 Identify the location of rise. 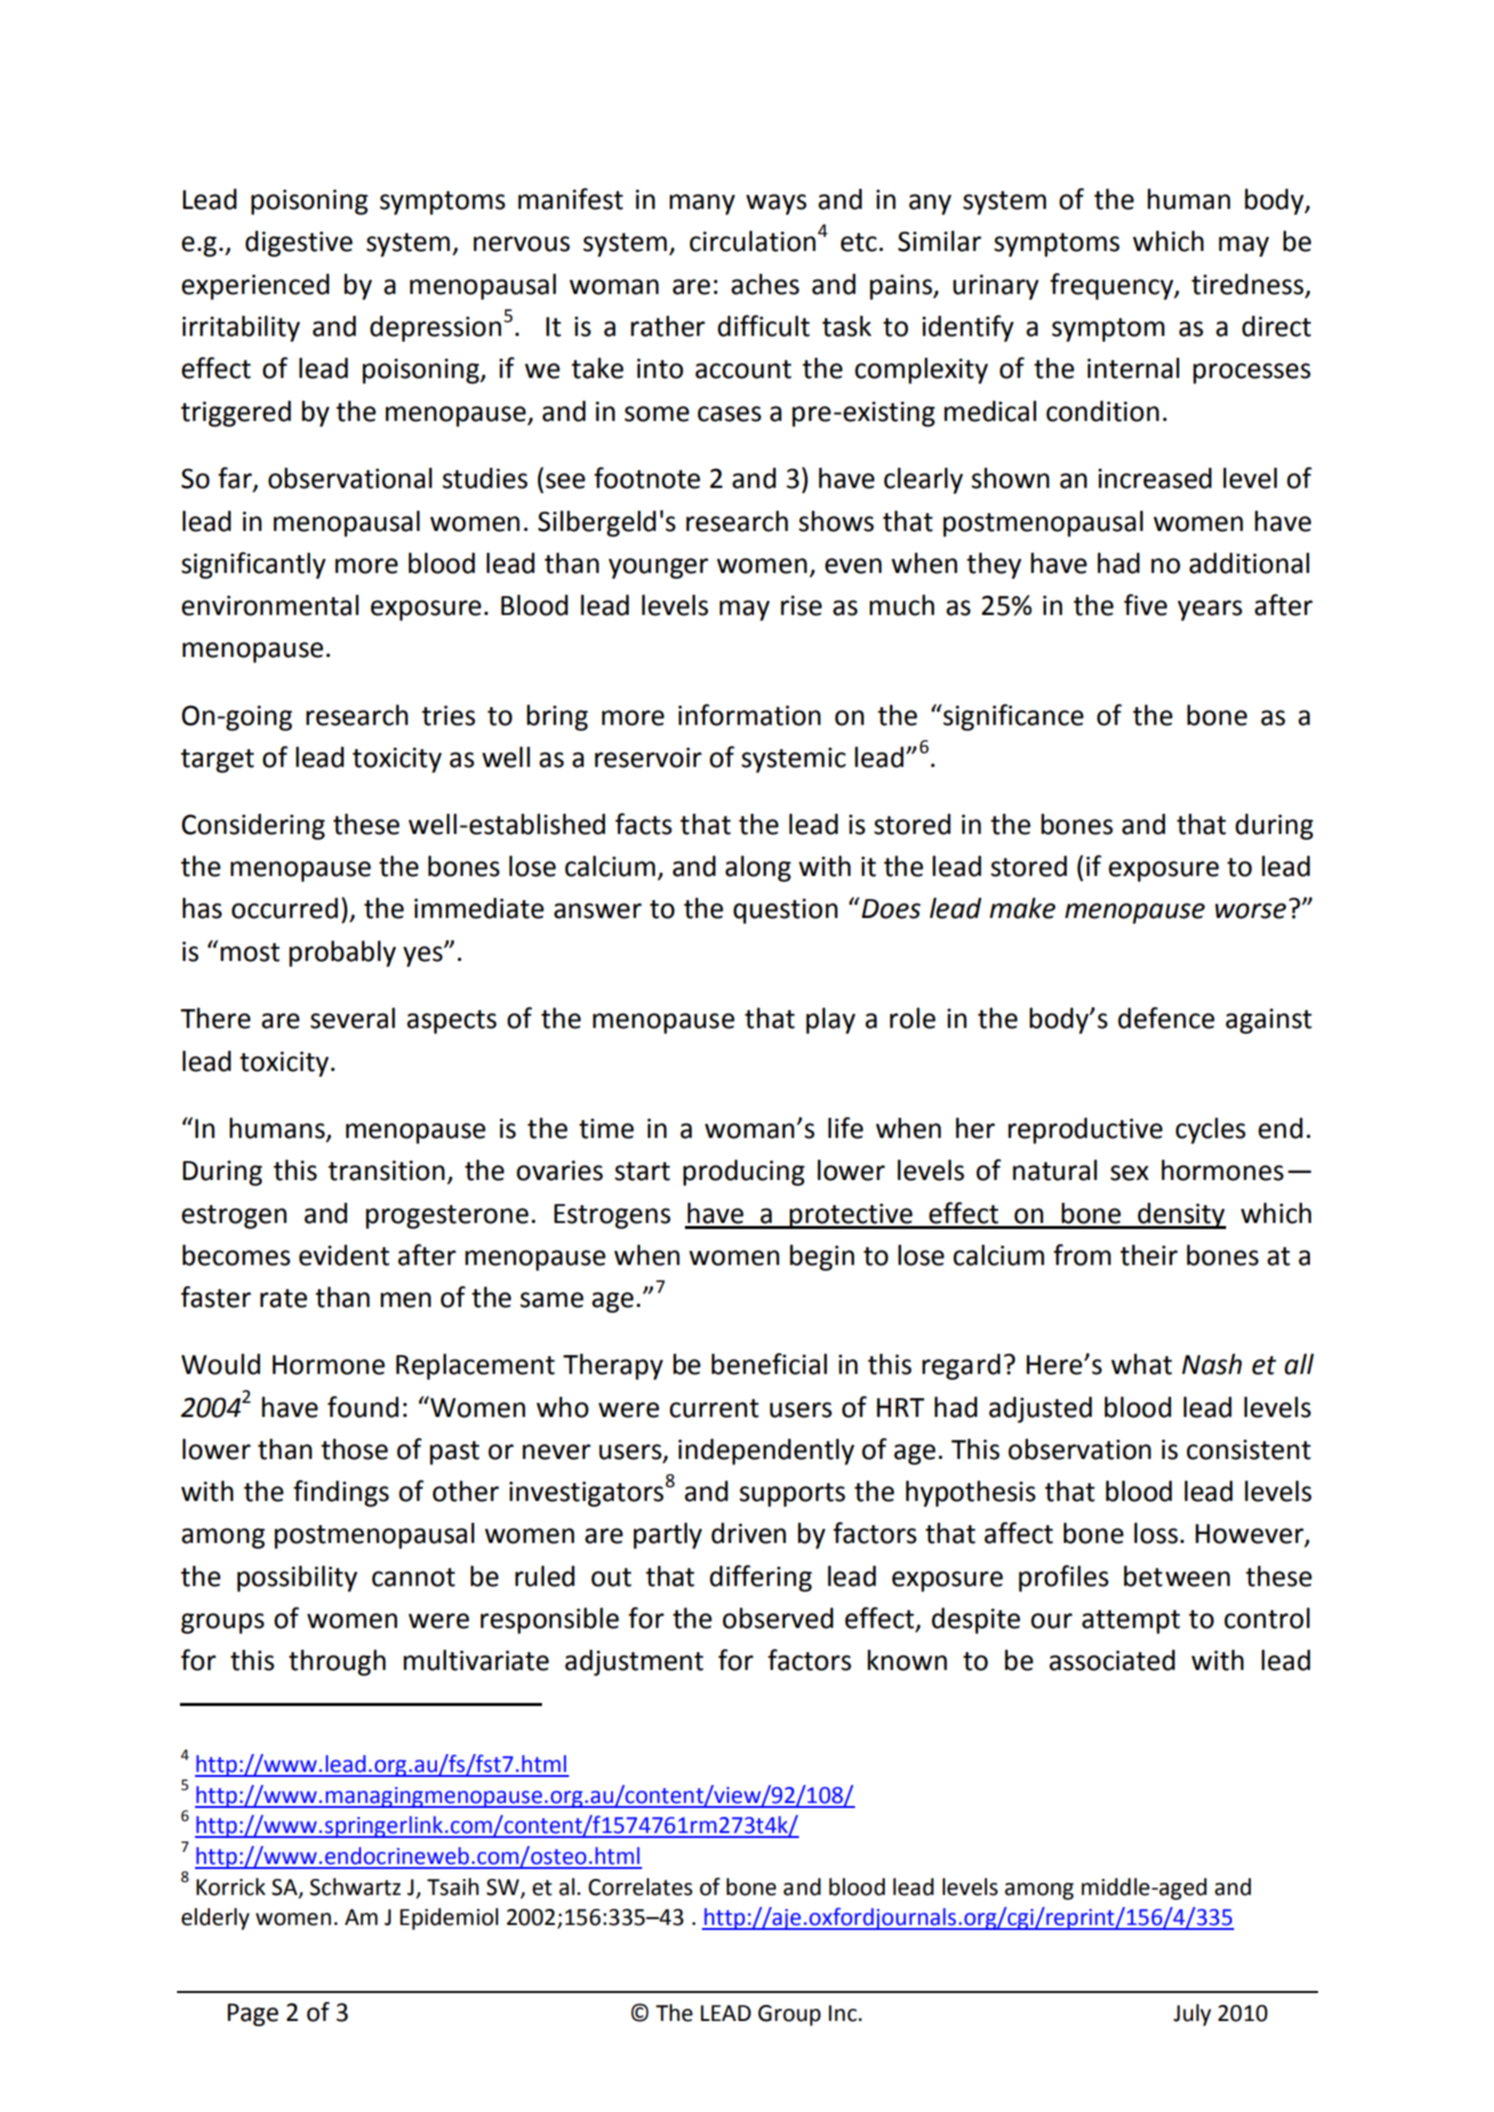
(801, 605).
